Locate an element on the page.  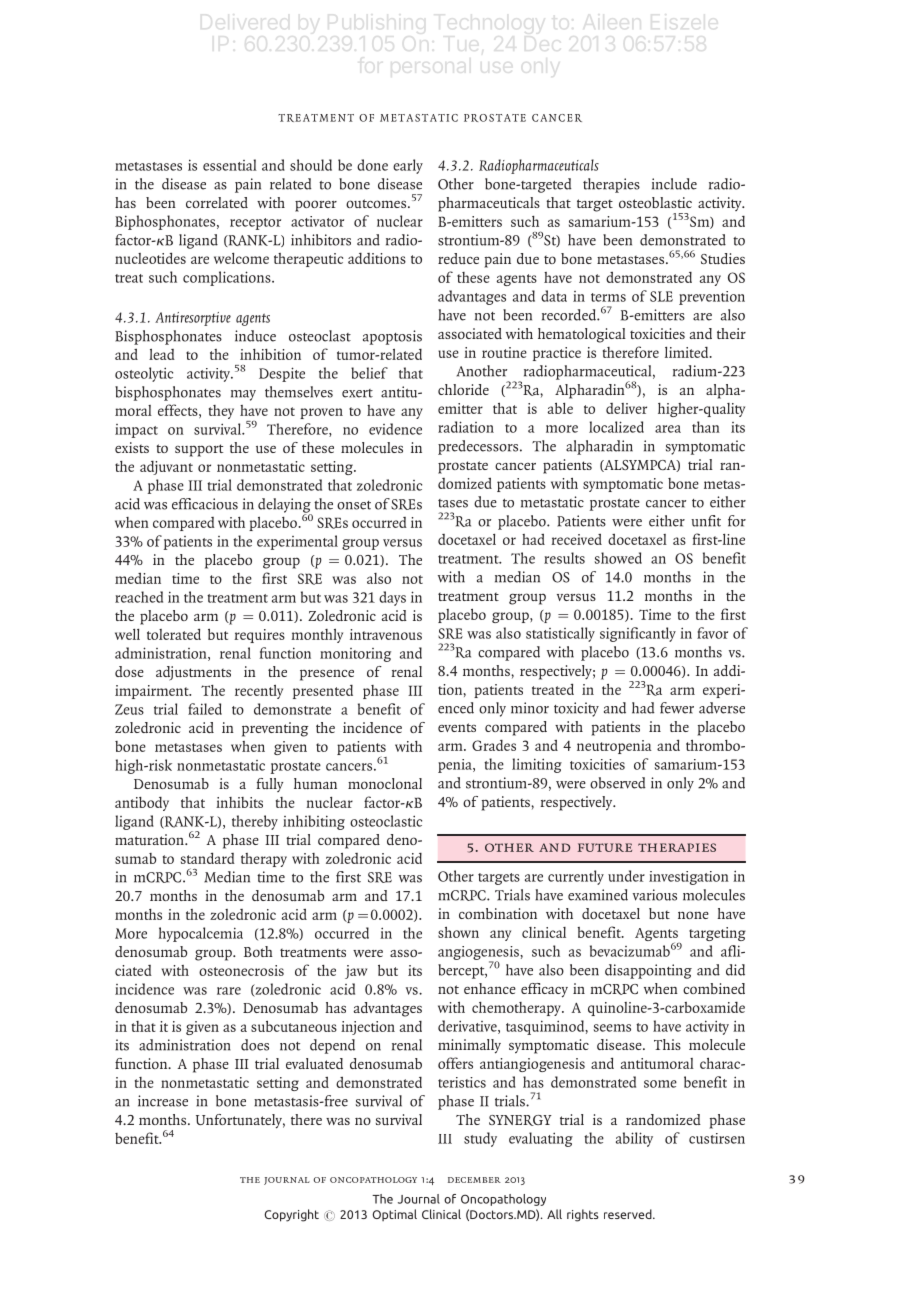
Copyright is located at coordinates (291, 1215).
